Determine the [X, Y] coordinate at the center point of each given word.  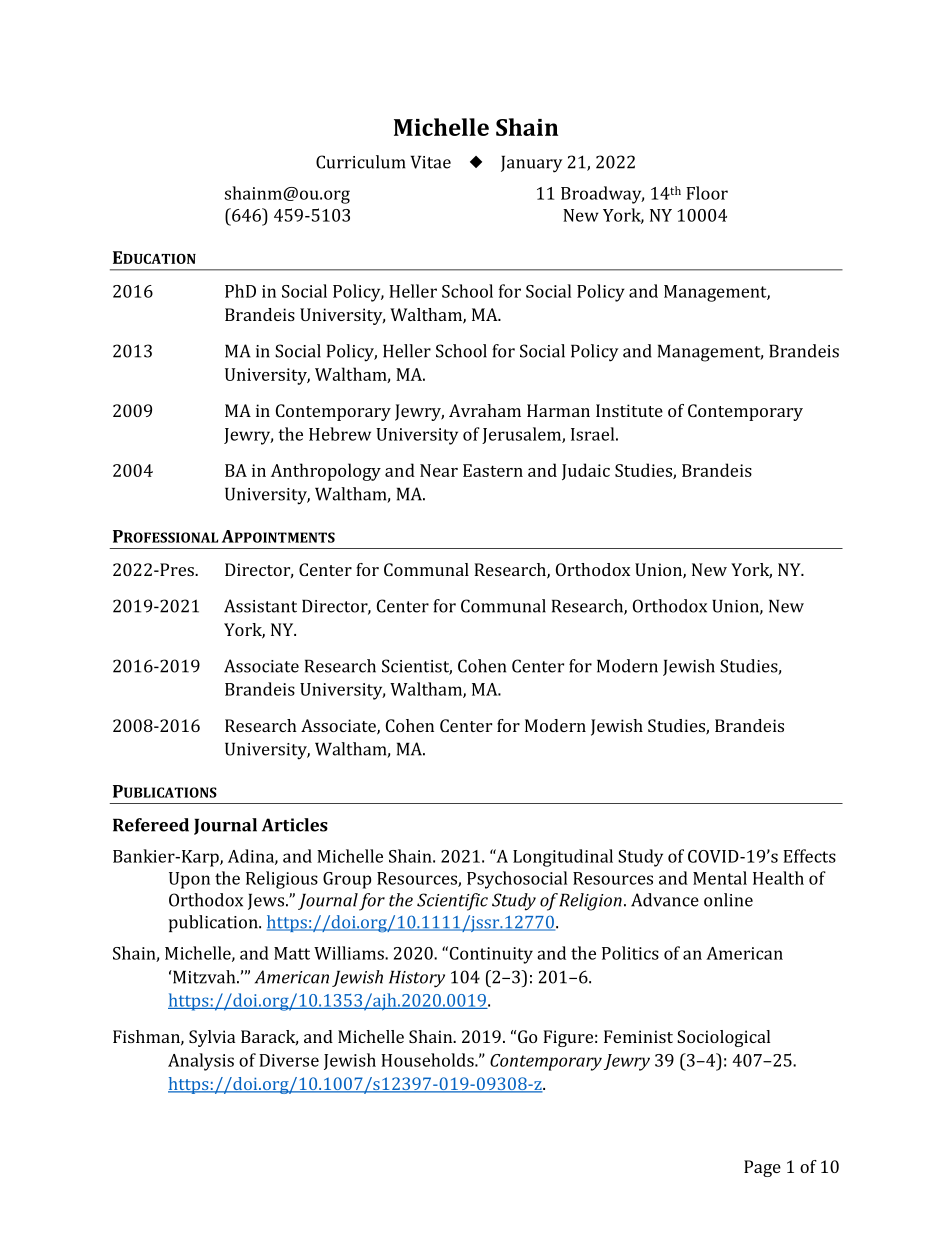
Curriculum [360, 162]
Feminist [638, 1036]
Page [762, 1168]
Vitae [431, 162]
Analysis [201, 1062]
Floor [707, 193]
